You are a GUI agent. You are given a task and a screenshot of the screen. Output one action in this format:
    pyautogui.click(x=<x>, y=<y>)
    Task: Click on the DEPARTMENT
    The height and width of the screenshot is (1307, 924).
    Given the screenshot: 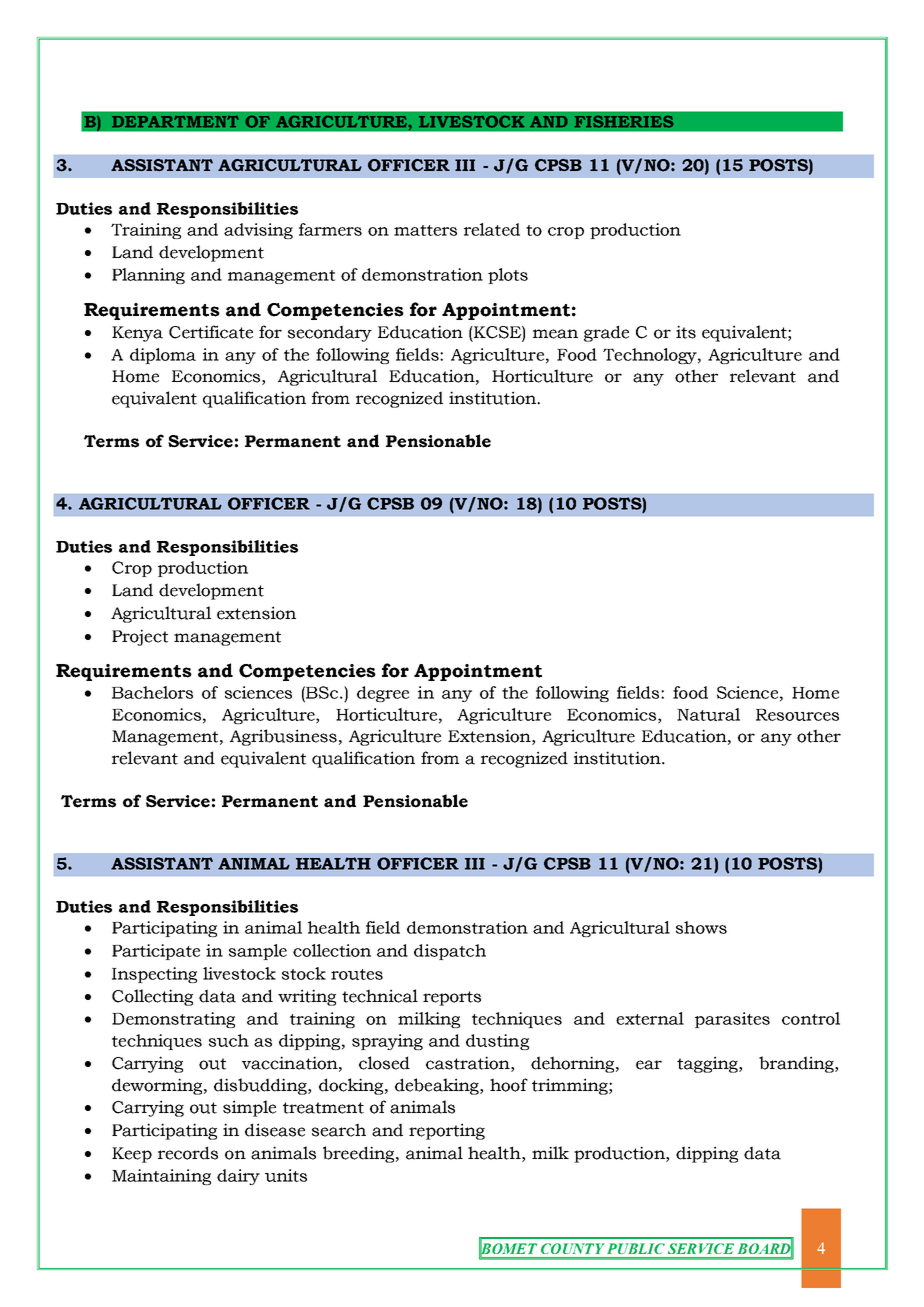 What is the action you would take?
    pyautogui.click(x=175, y=121)
